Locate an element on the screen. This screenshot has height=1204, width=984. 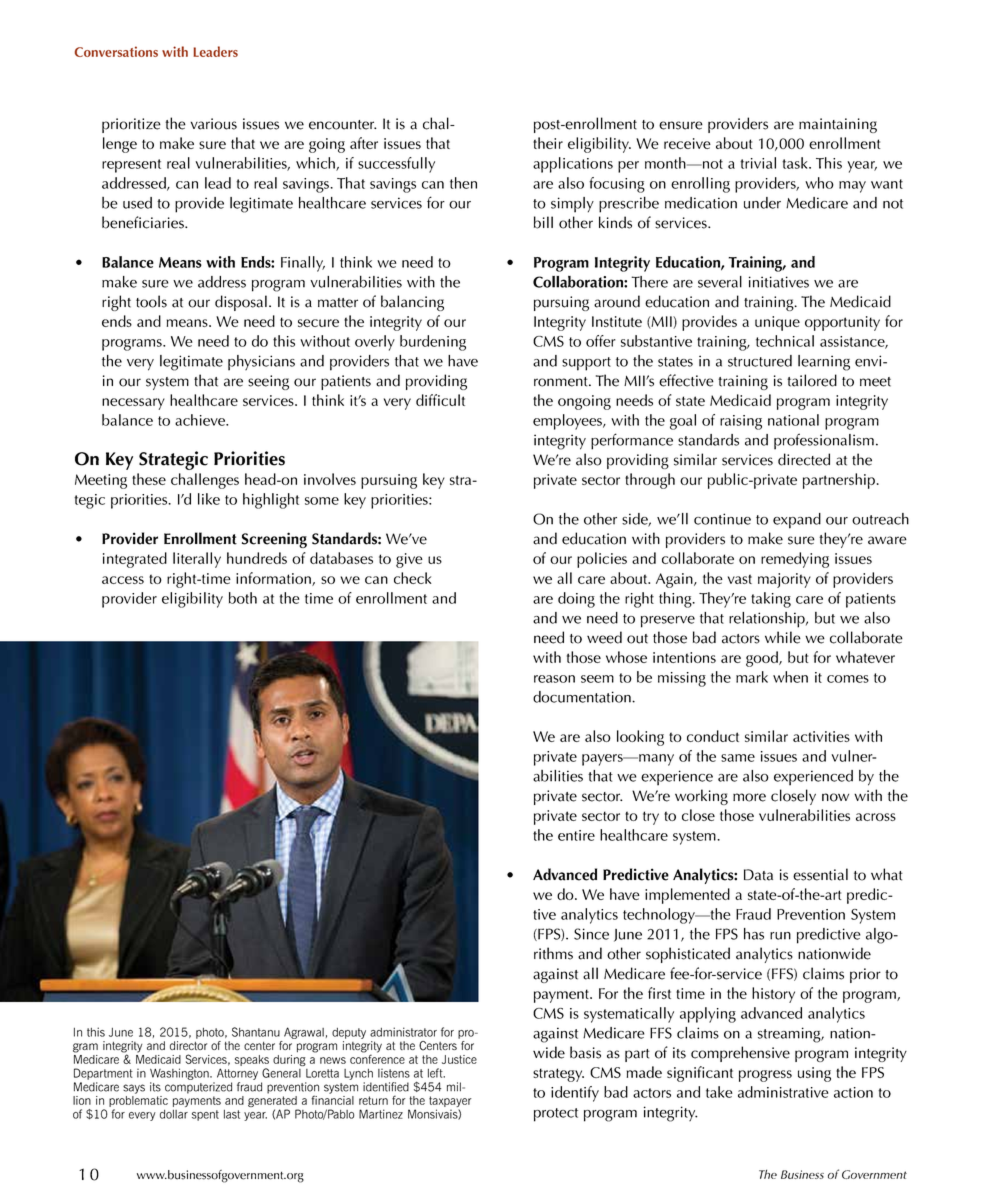
progress is located at coordinates (765, 1076).
